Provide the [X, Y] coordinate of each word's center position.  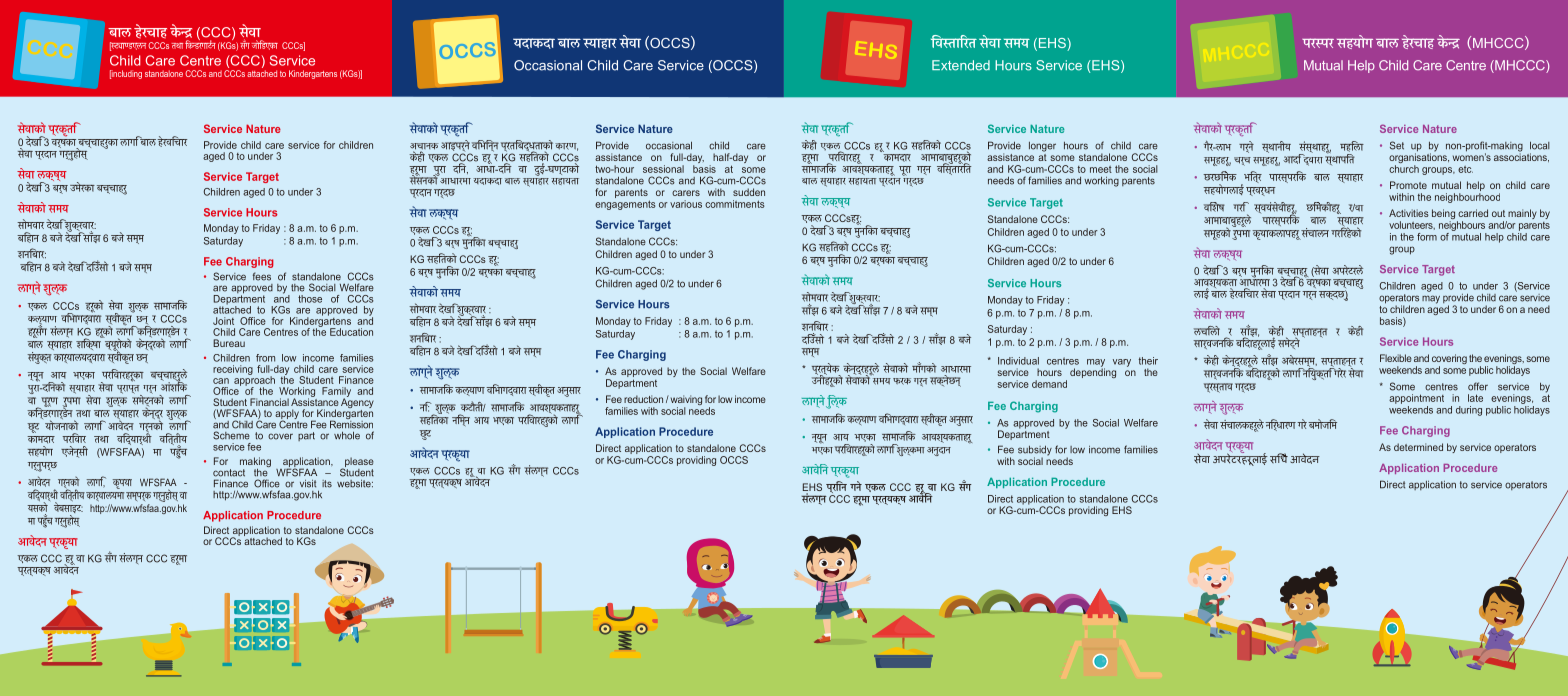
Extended [961, 65]
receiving [233, 370]
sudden [749, 192]
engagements [625, 205]
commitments [735, 204]
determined [1418, 447]
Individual [1018, 361]
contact [229, 473]
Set [1397, 145]
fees [262, 276]
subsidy [1035, 451]
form [1427, 237]
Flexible [1396, 358]
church [1404, 169]
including [126, 74]
